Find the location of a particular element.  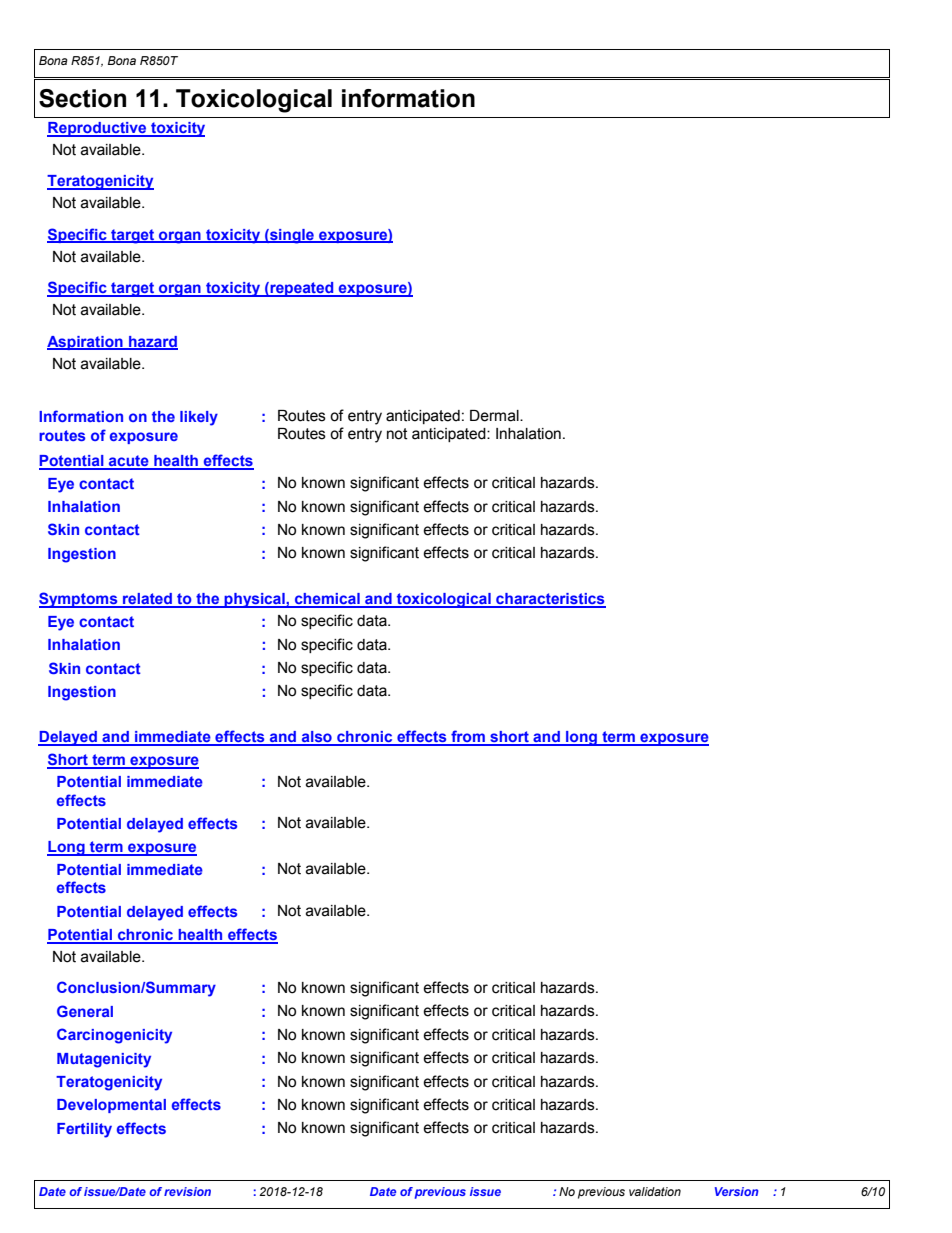

Reproductive is located at coordinates (98, 129).
